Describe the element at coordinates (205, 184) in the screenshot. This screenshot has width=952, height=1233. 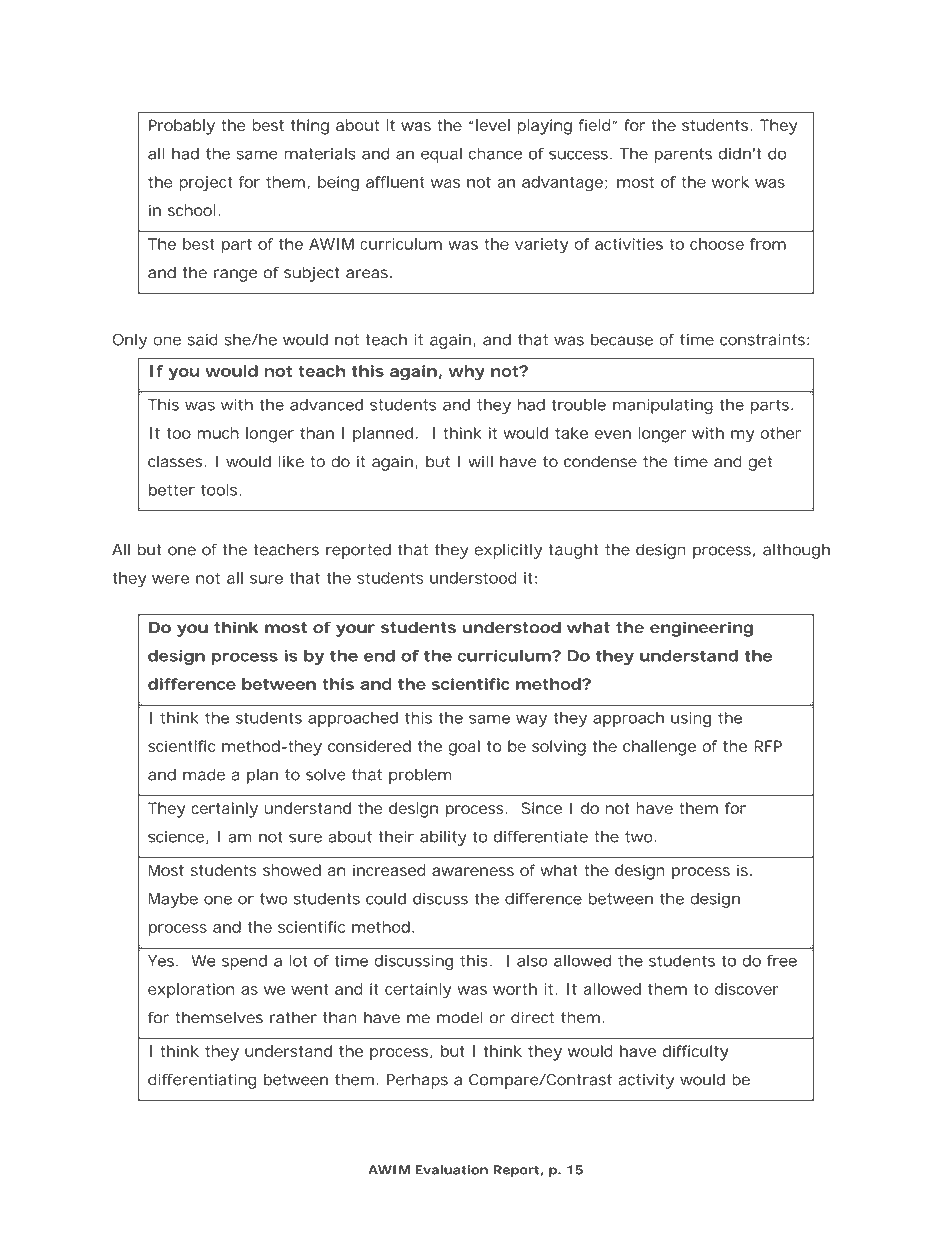
I see `project` at that location.
